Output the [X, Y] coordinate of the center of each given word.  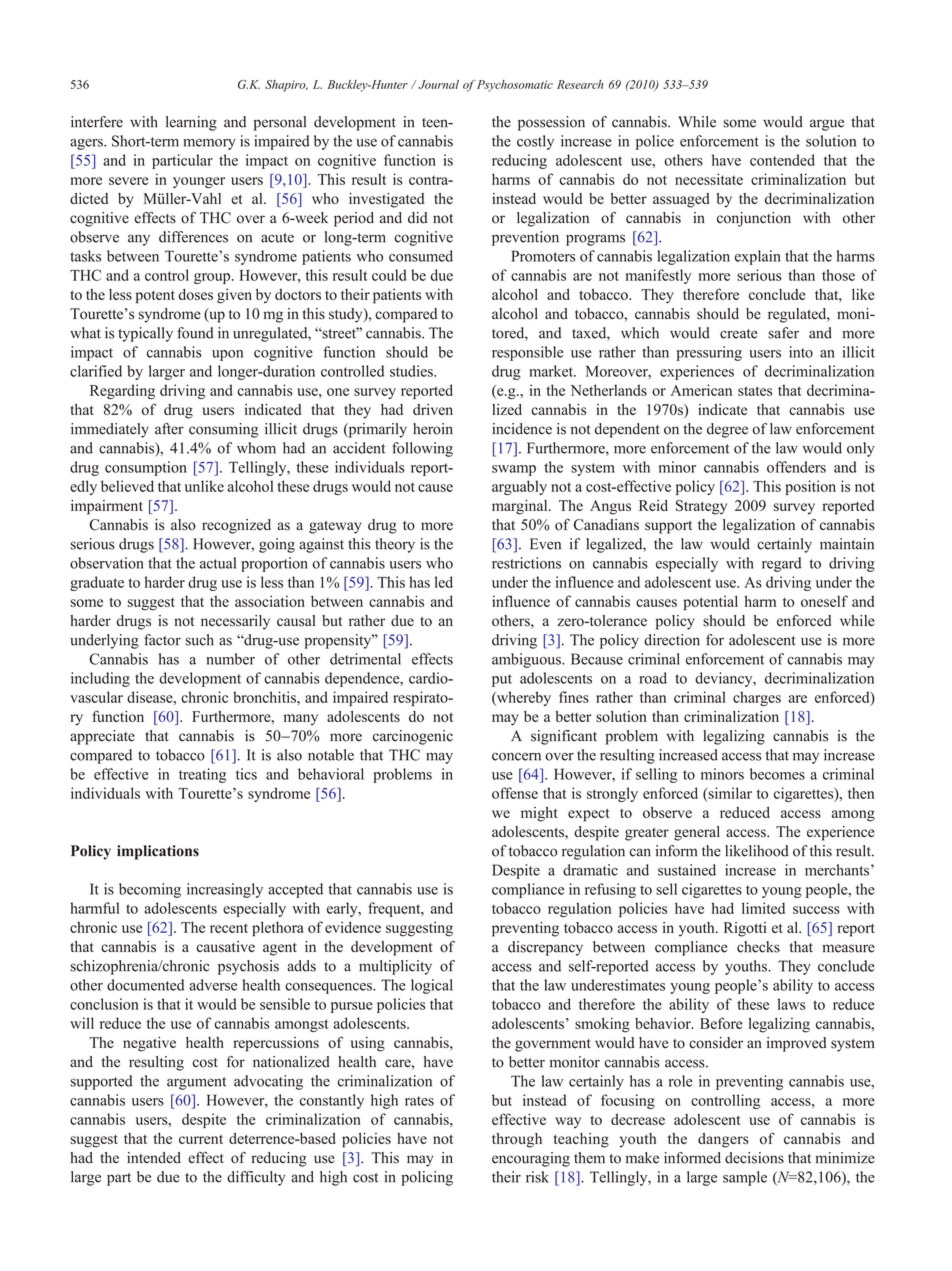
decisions [754, 1158]
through [517, 1140]
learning [191, 123]
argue [827, 125]
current [201, 1139]
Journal [438, 84]
